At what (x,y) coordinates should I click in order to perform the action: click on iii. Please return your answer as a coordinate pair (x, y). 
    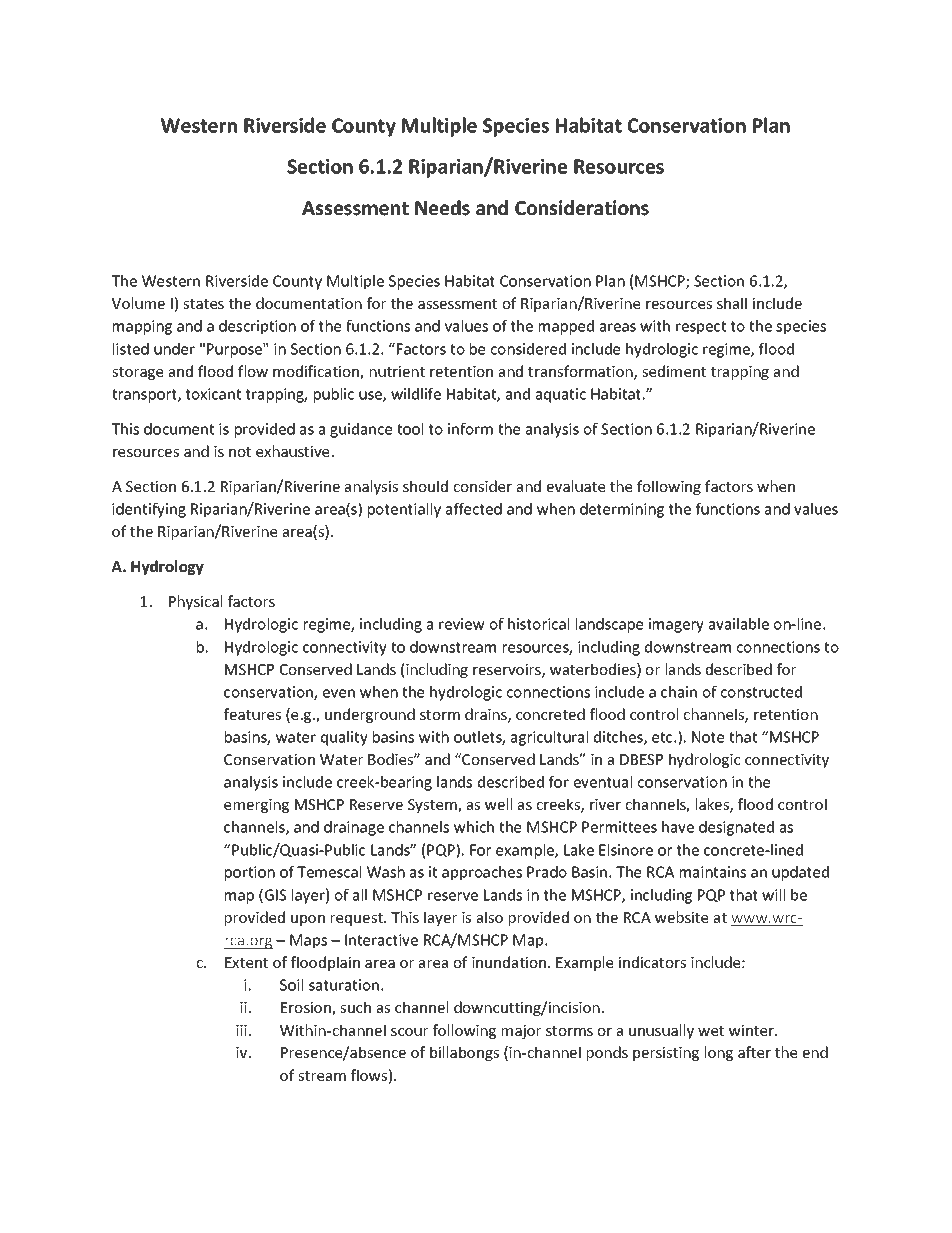
    Looking at the image, I should click on (241, 1030).
